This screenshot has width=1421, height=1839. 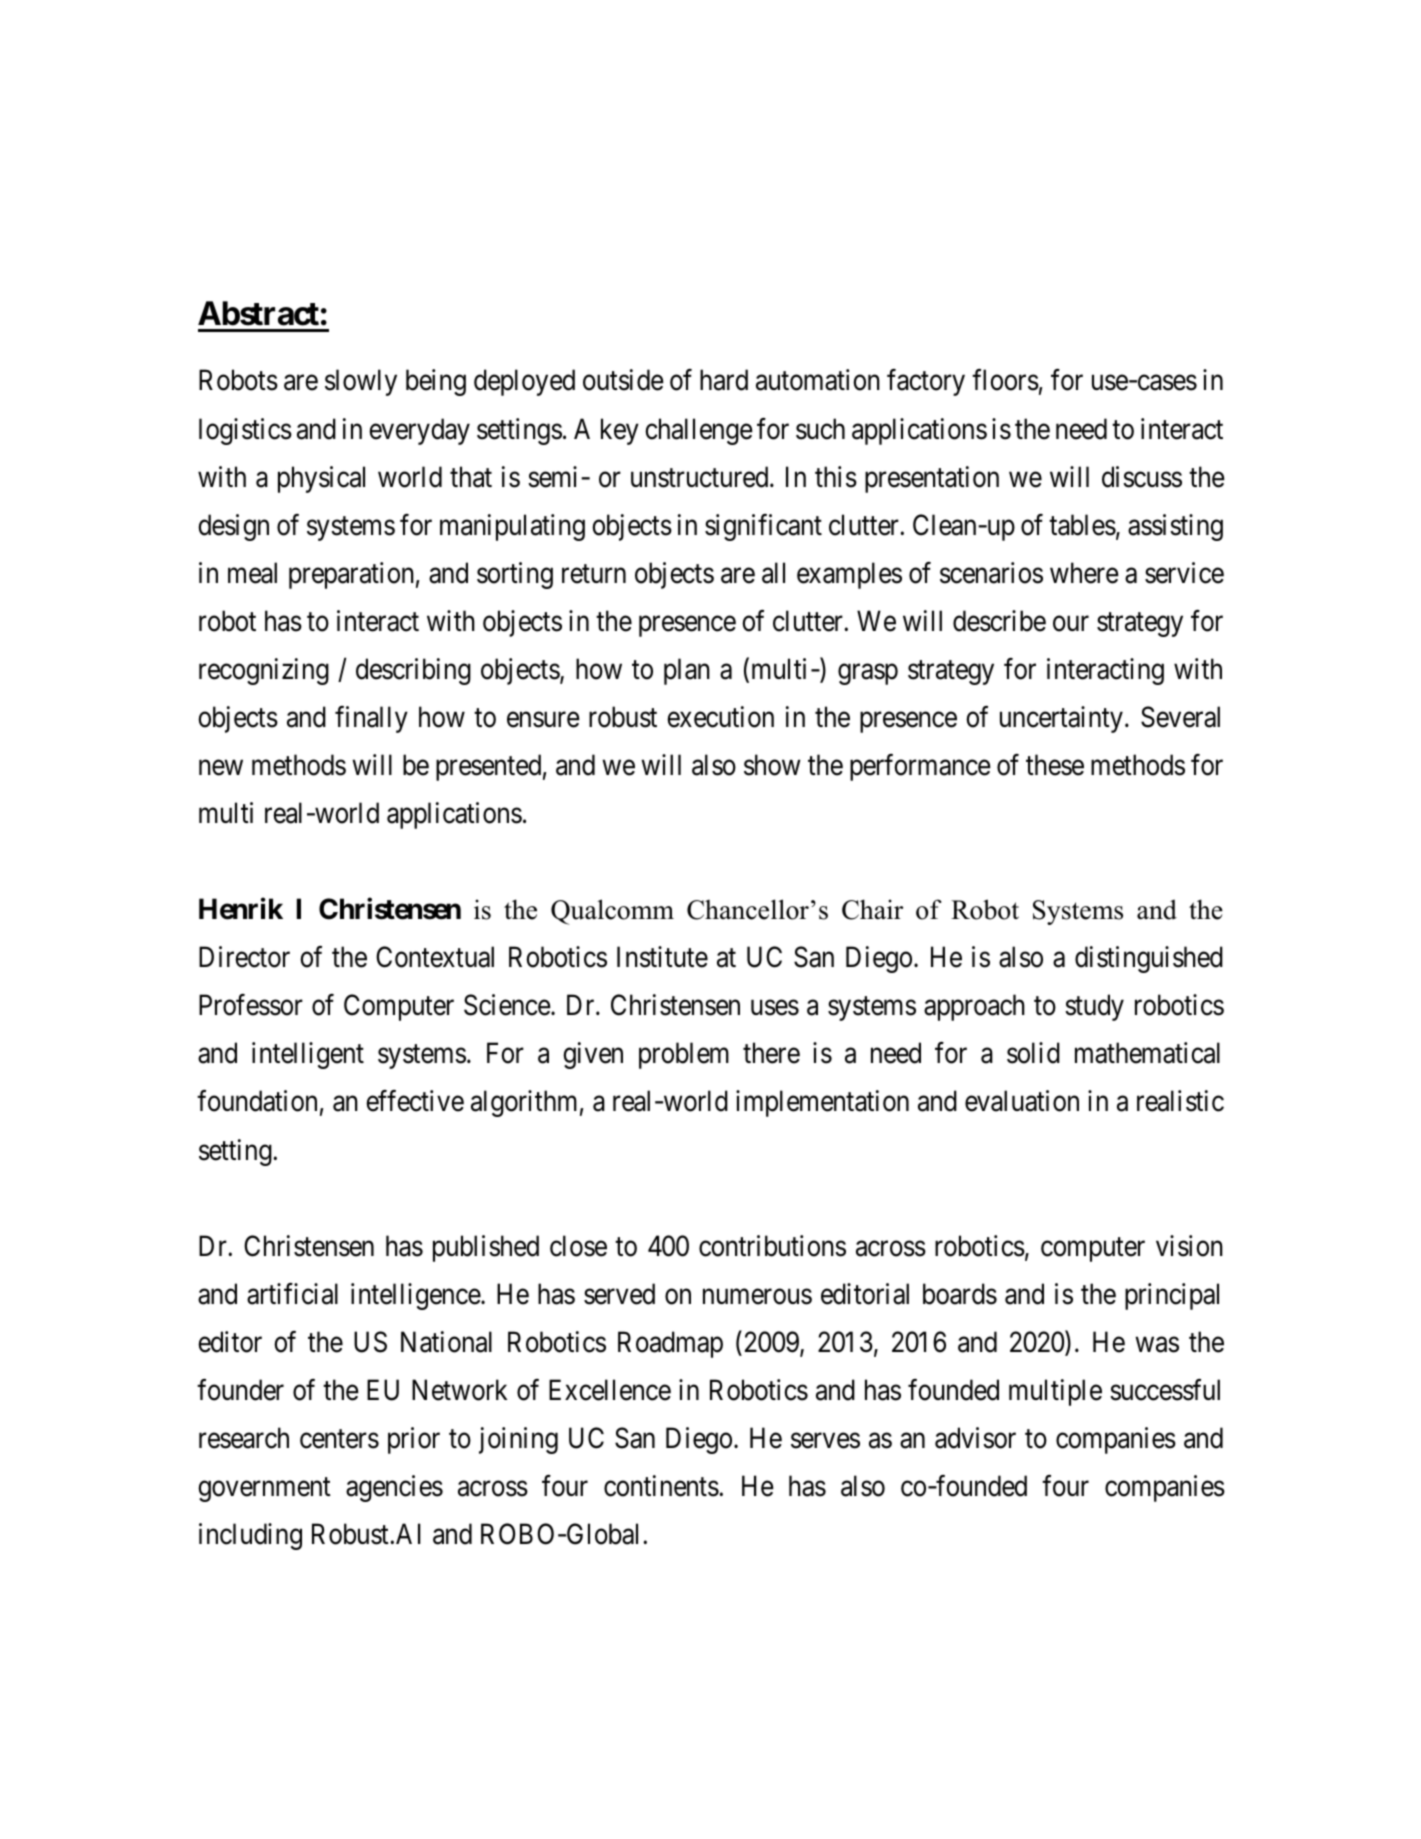 I want to click on slowly, so click(x=361, y=382).
